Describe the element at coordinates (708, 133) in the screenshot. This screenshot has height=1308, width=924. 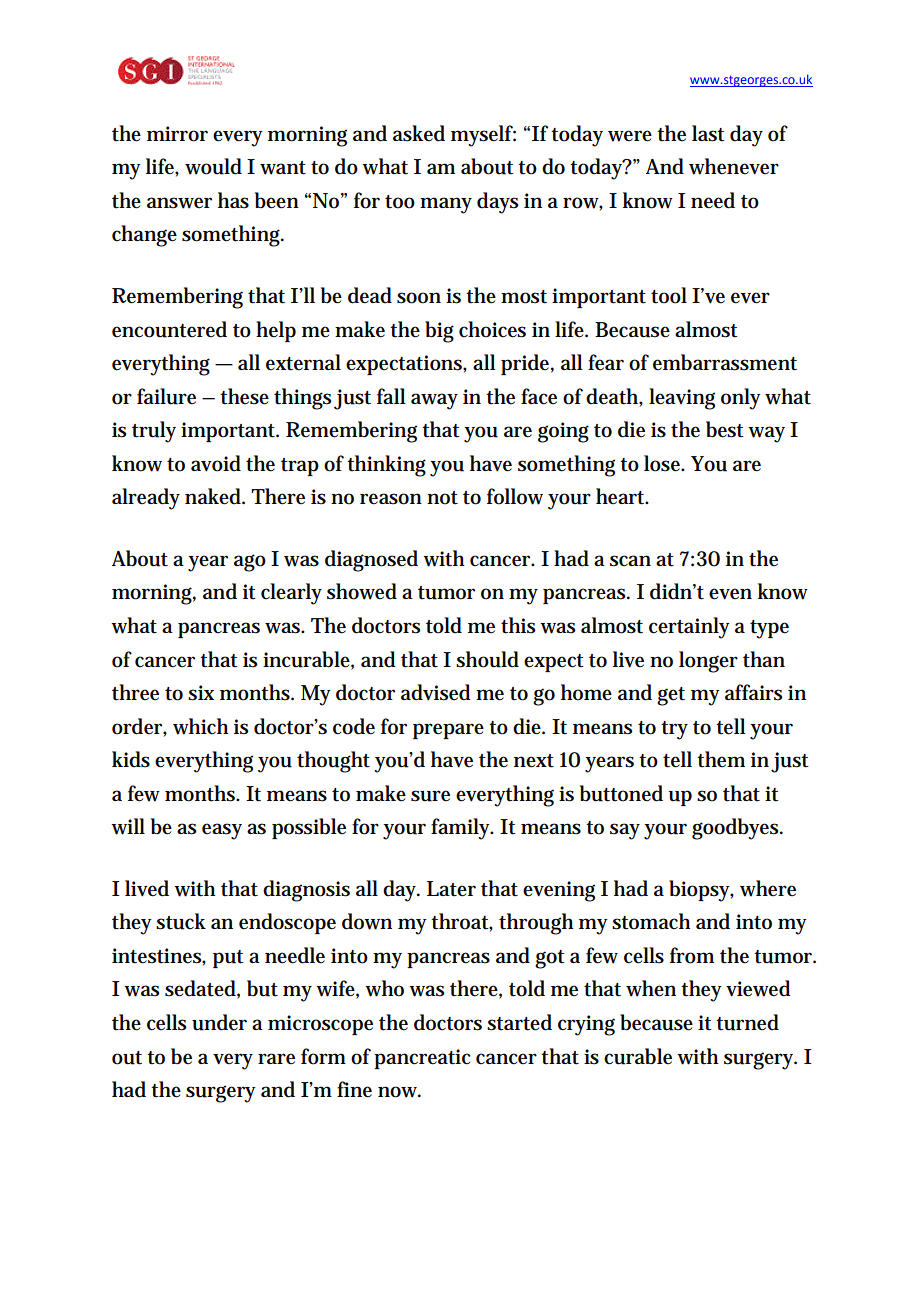
I see `last` at that location.
